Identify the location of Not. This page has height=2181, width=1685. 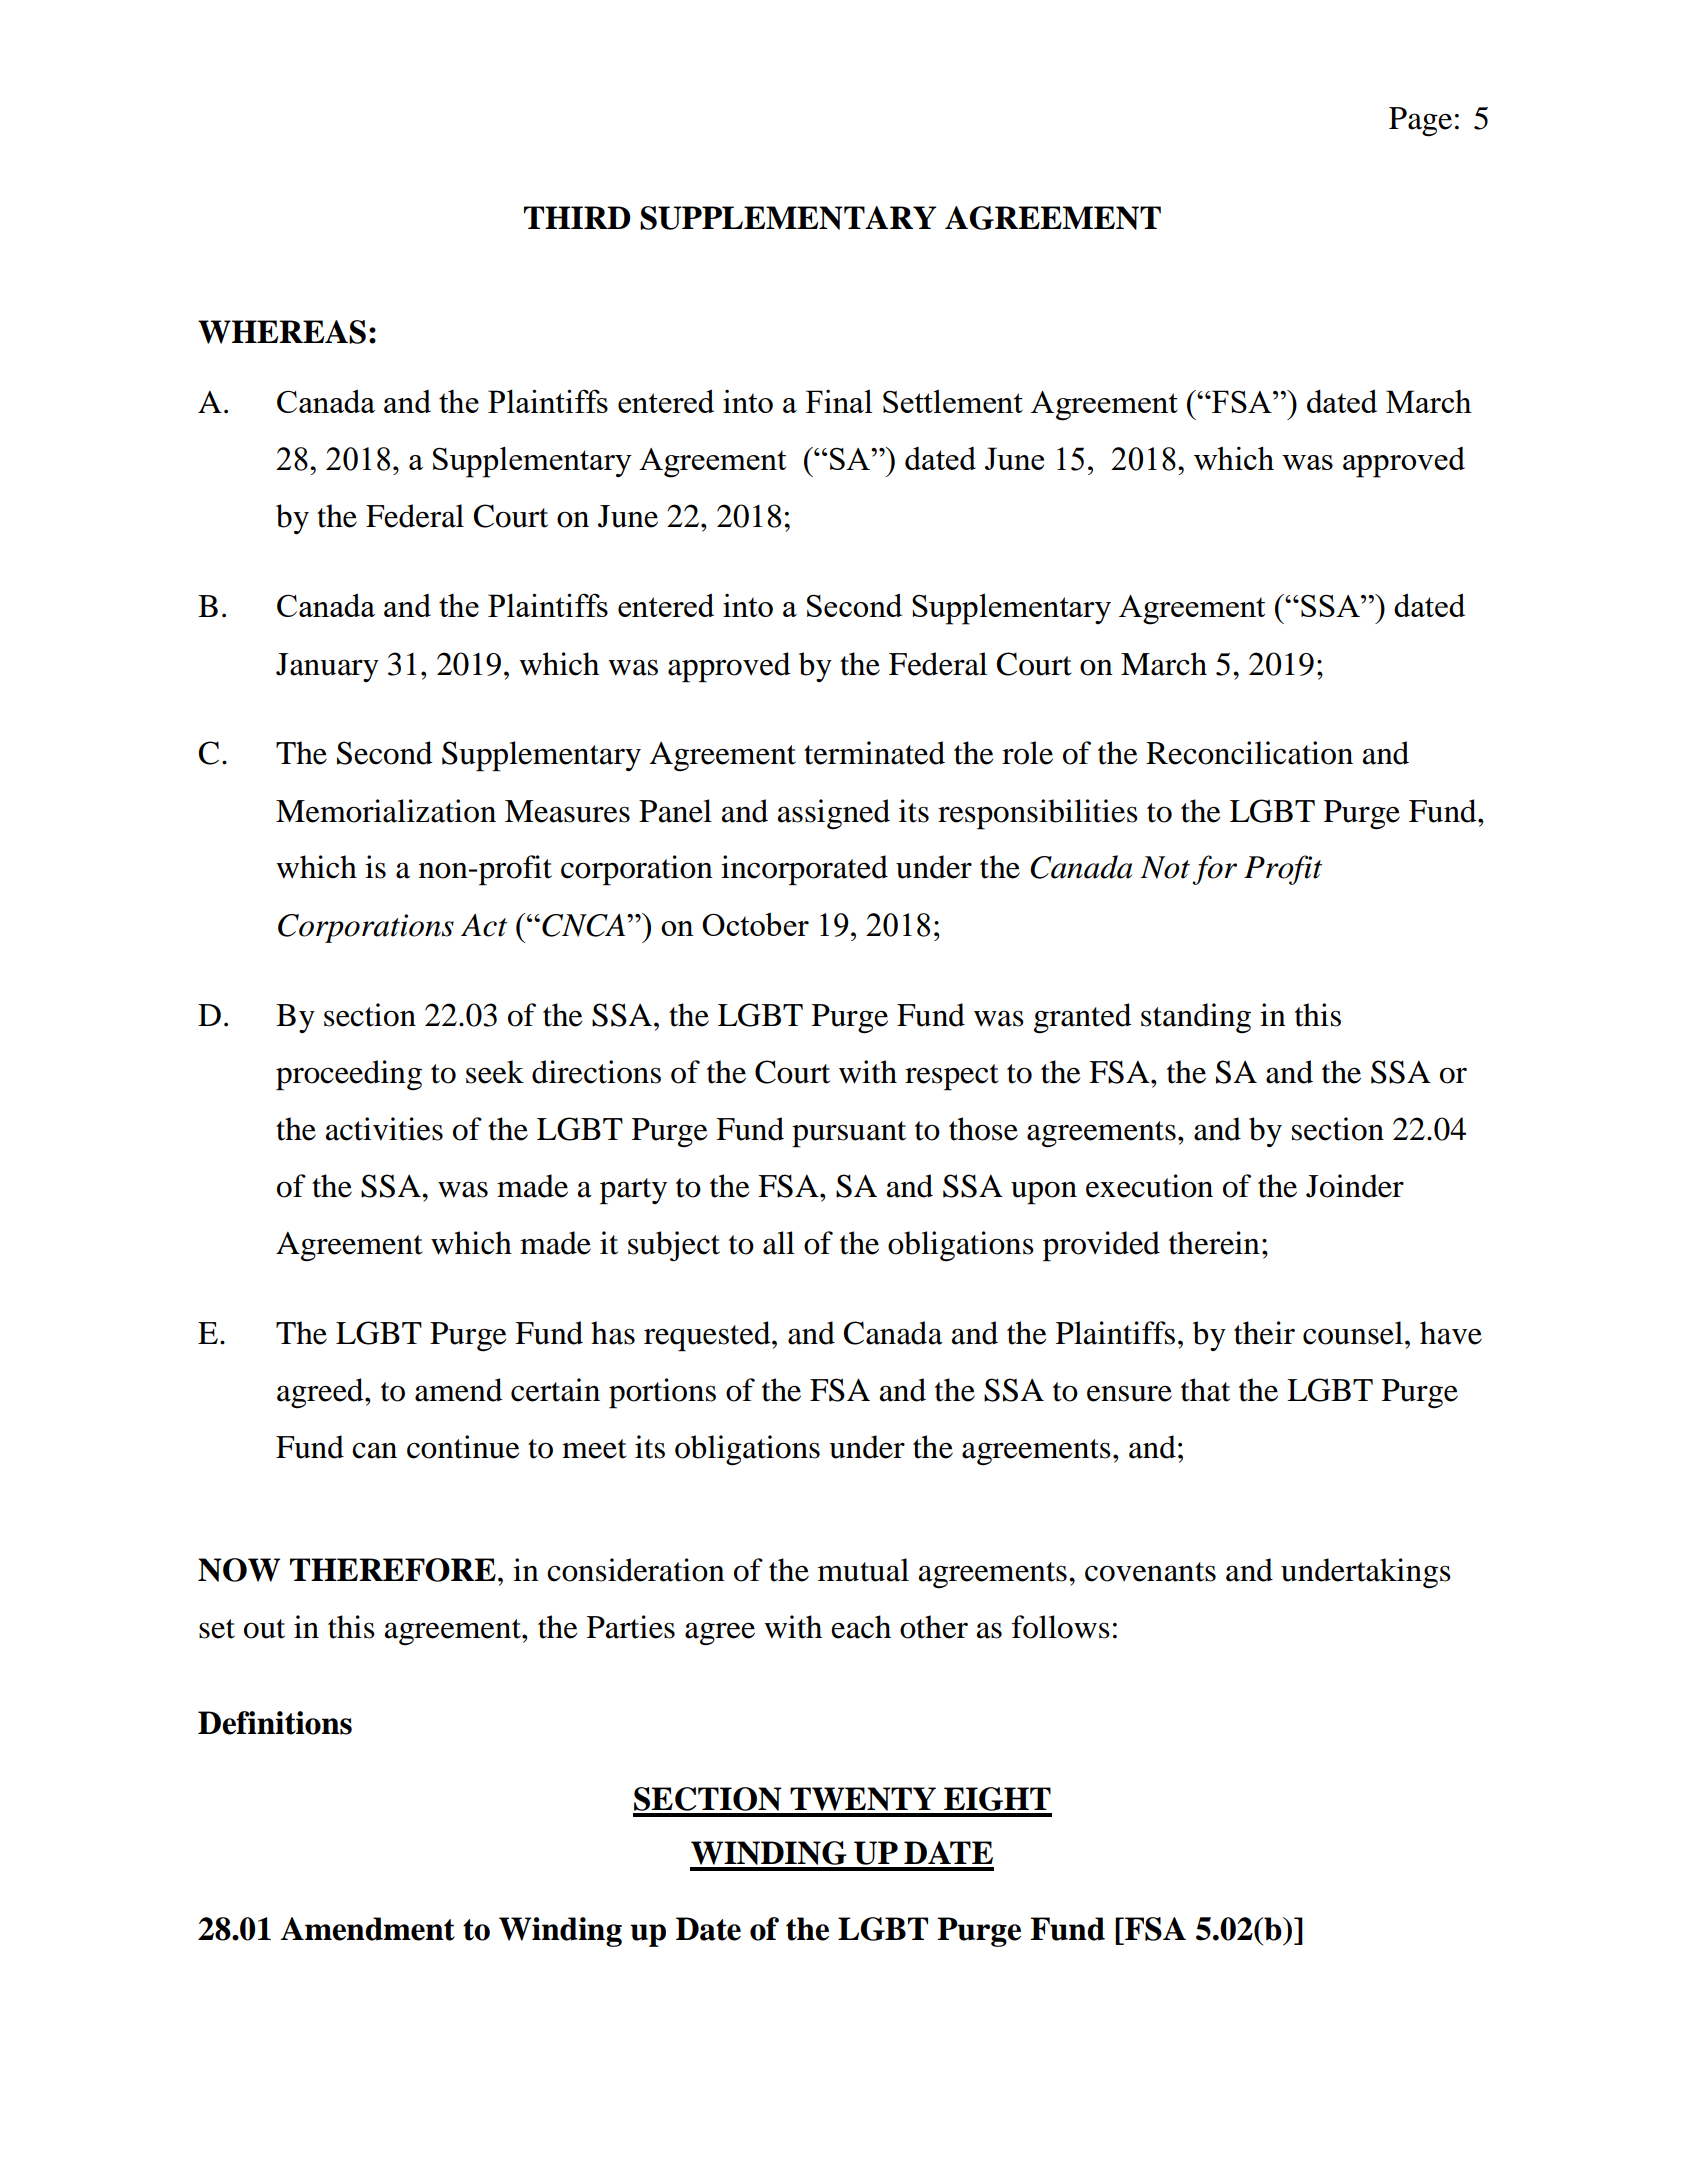
(1165, 867).
